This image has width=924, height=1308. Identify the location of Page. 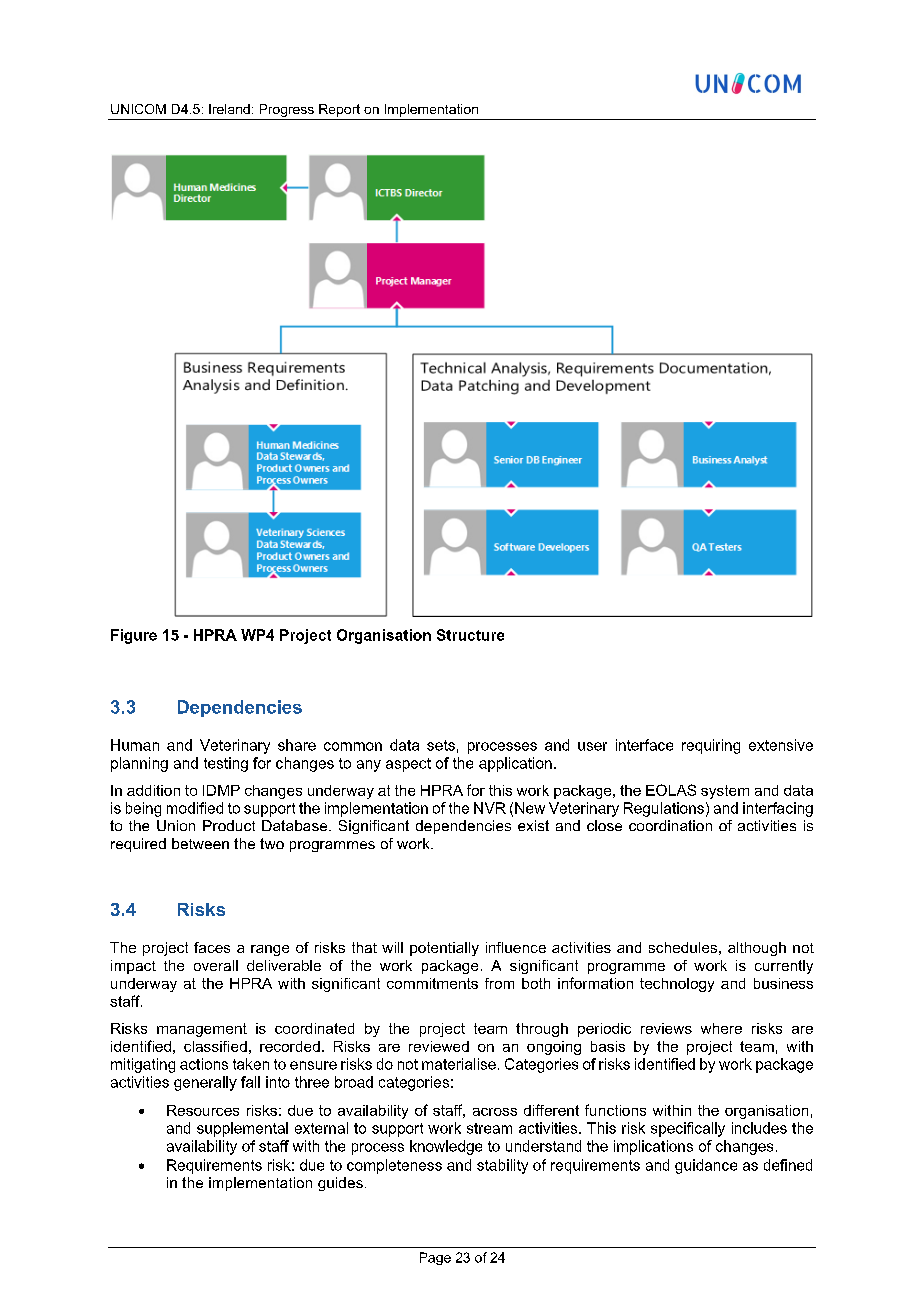
(435, 1258).
